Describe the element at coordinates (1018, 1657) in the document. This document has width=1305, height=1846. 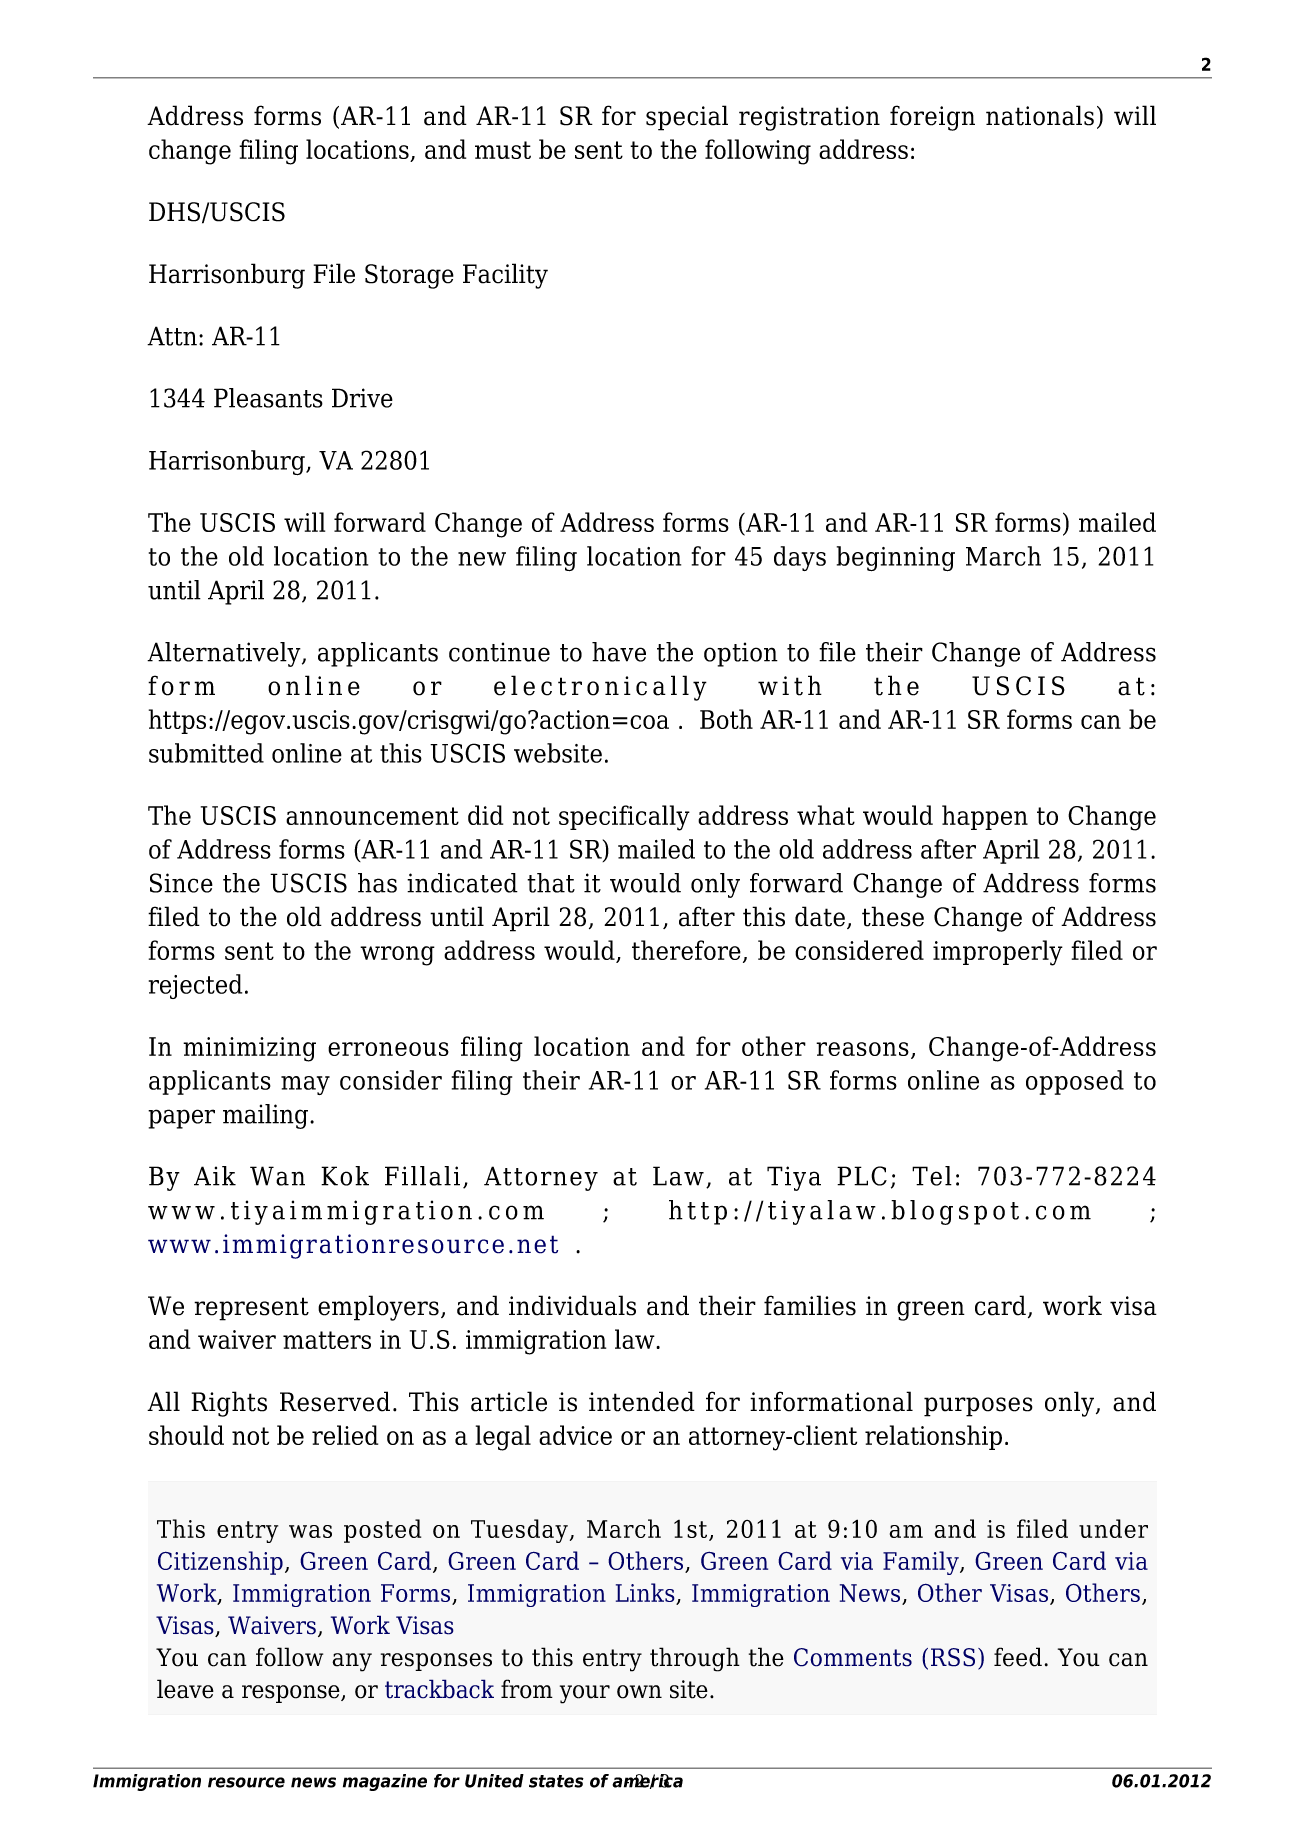
I see `feed` at that location.
